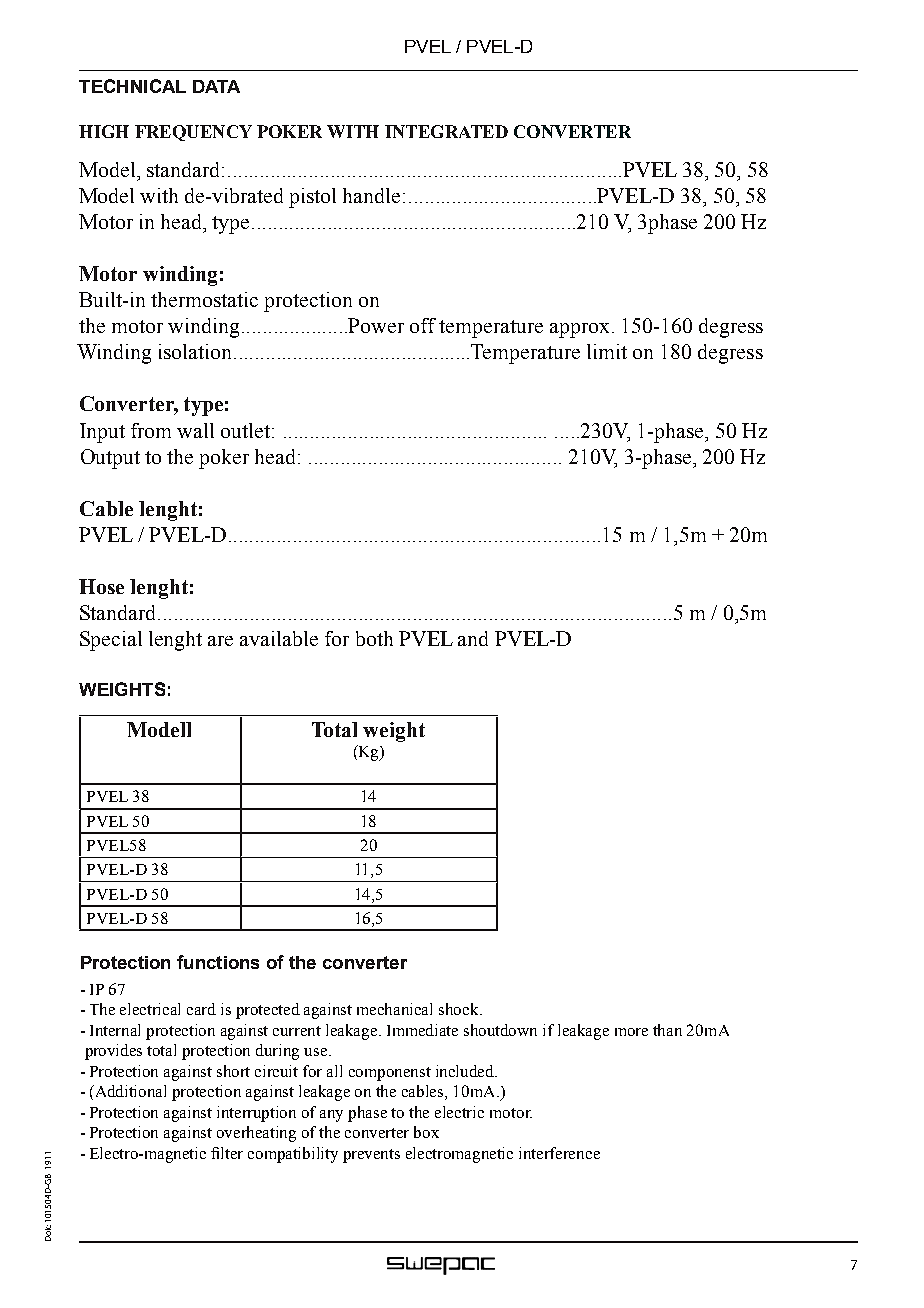 Image resolution: width=924 pixels, height=1308 pixels. I want to click on filter, so click(227, 1153).
